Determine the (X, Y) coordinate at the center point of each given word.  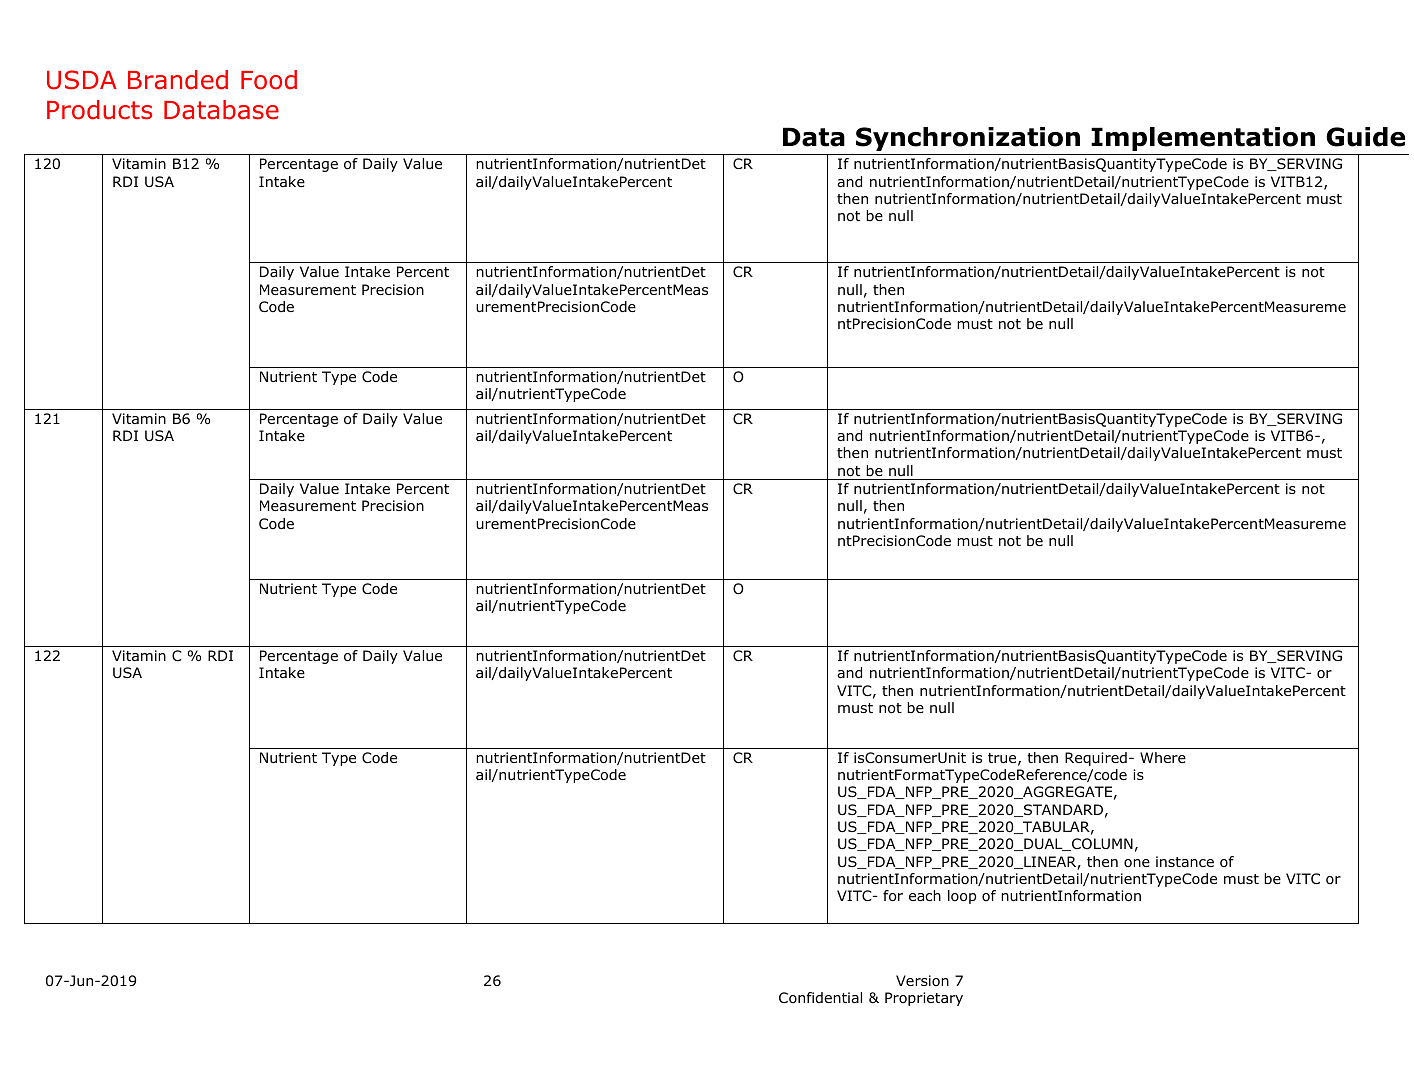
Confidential (820, 997)
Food (269, 80)
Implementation (1203, 139)
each (925, 895)
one (1137, 863)
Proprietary (924, 999)
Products (99, 110)
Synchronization (968, 139)
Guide (1365, 137)
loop (962, 897)
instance (1185, 861)
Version (922, 980)
